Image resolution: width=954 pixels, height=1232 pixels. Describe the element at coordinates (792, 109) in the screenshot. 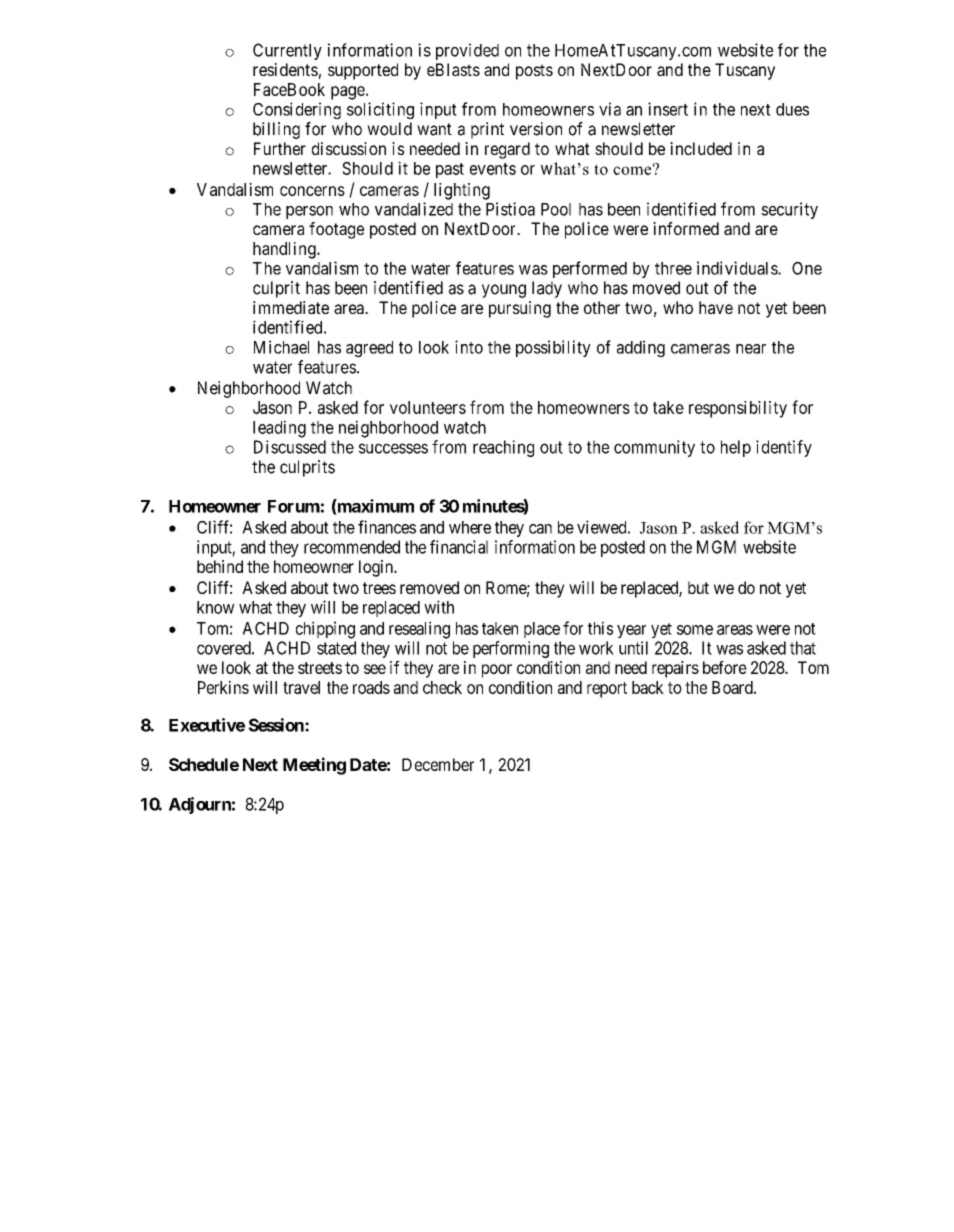

I see `dues` at that location.
